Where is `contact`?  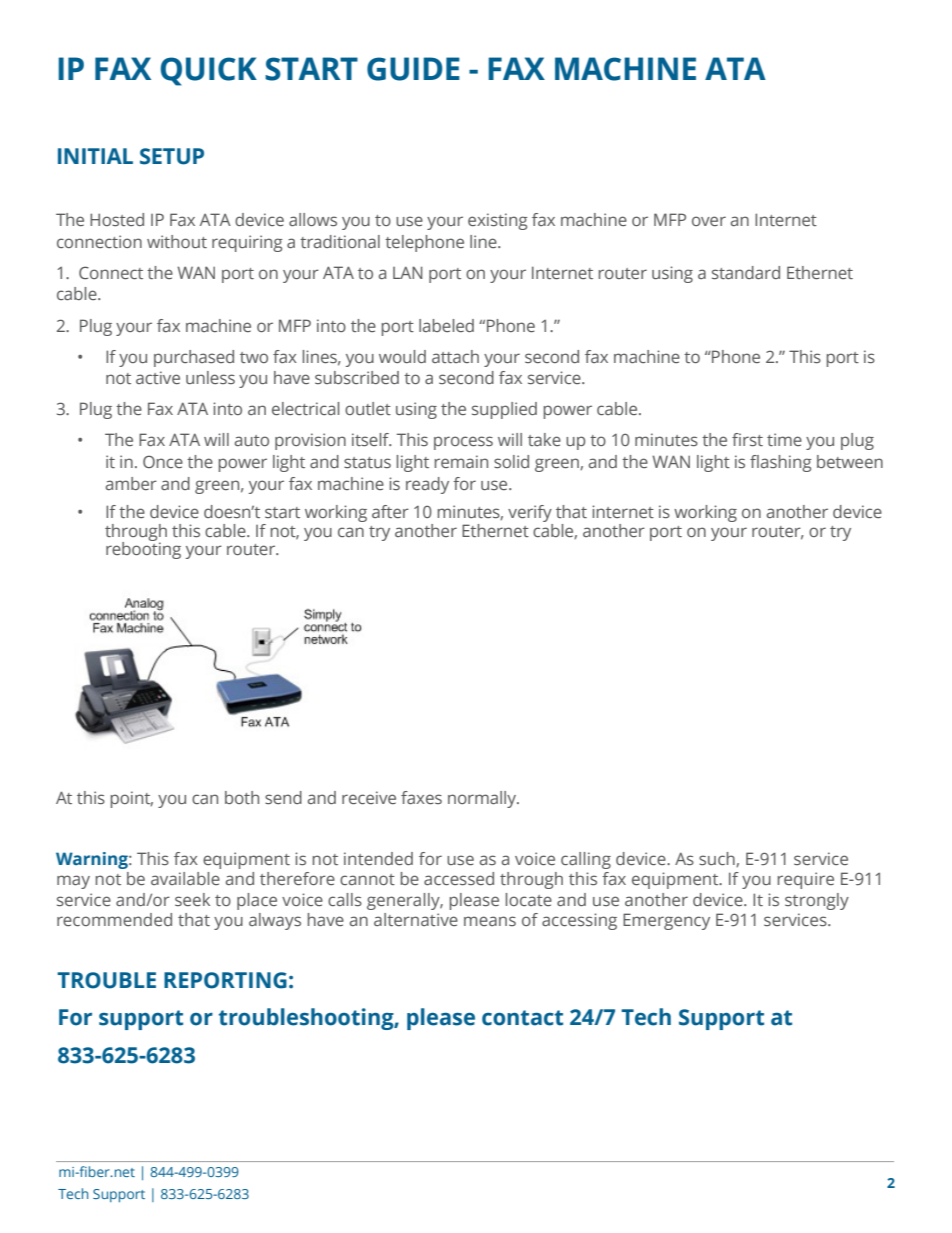 contact is located at coordinates (522, 1018).
